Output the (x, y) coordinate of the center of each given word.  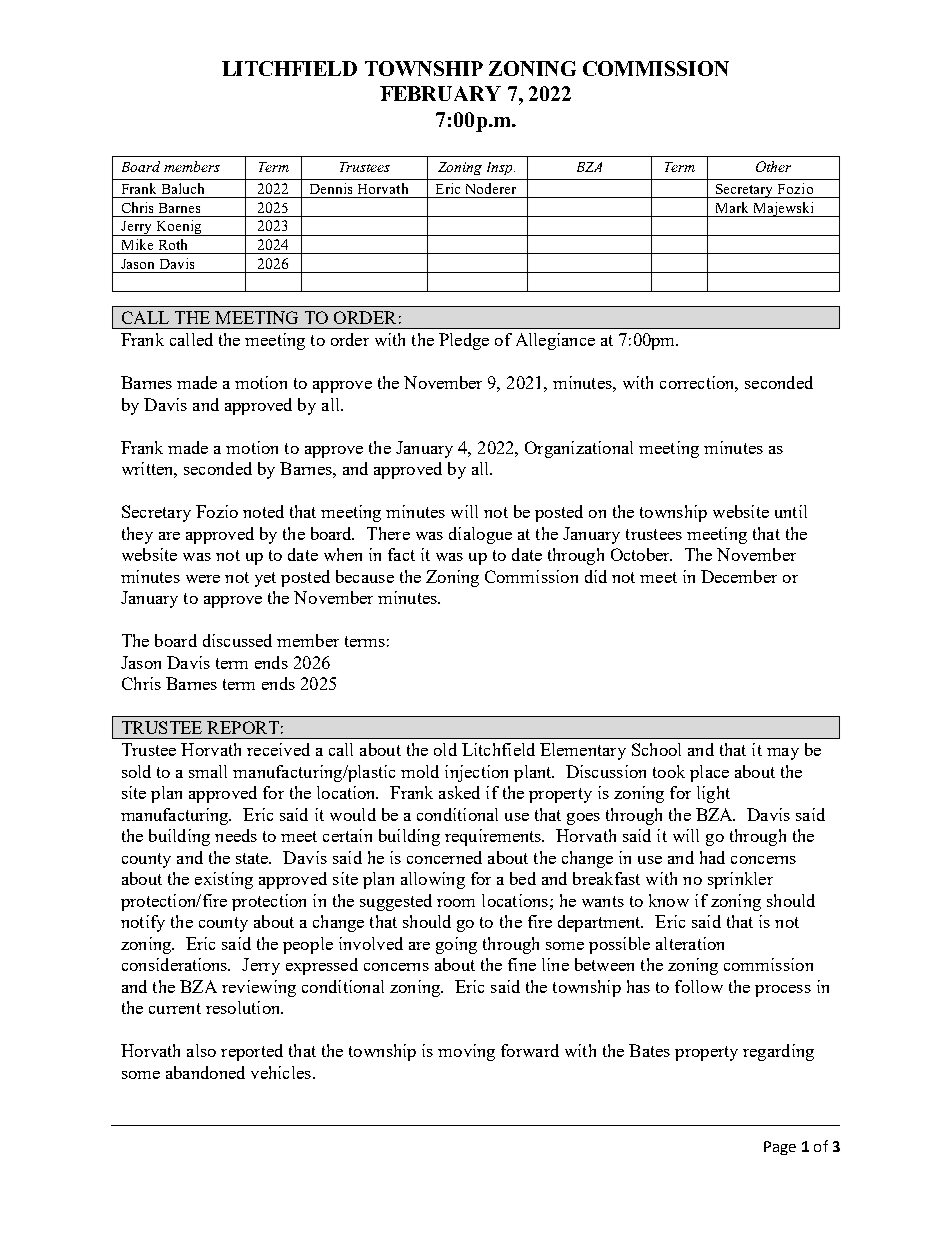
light (713, 794)
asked (459, 792)
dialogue (480, 535)
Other (773, 166)
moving (466, 1052)
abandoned (205, 1072)
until (791, 511)
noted (263, 511)
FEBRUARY (440, 93)
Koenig (179, 228)
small (208, 771)
